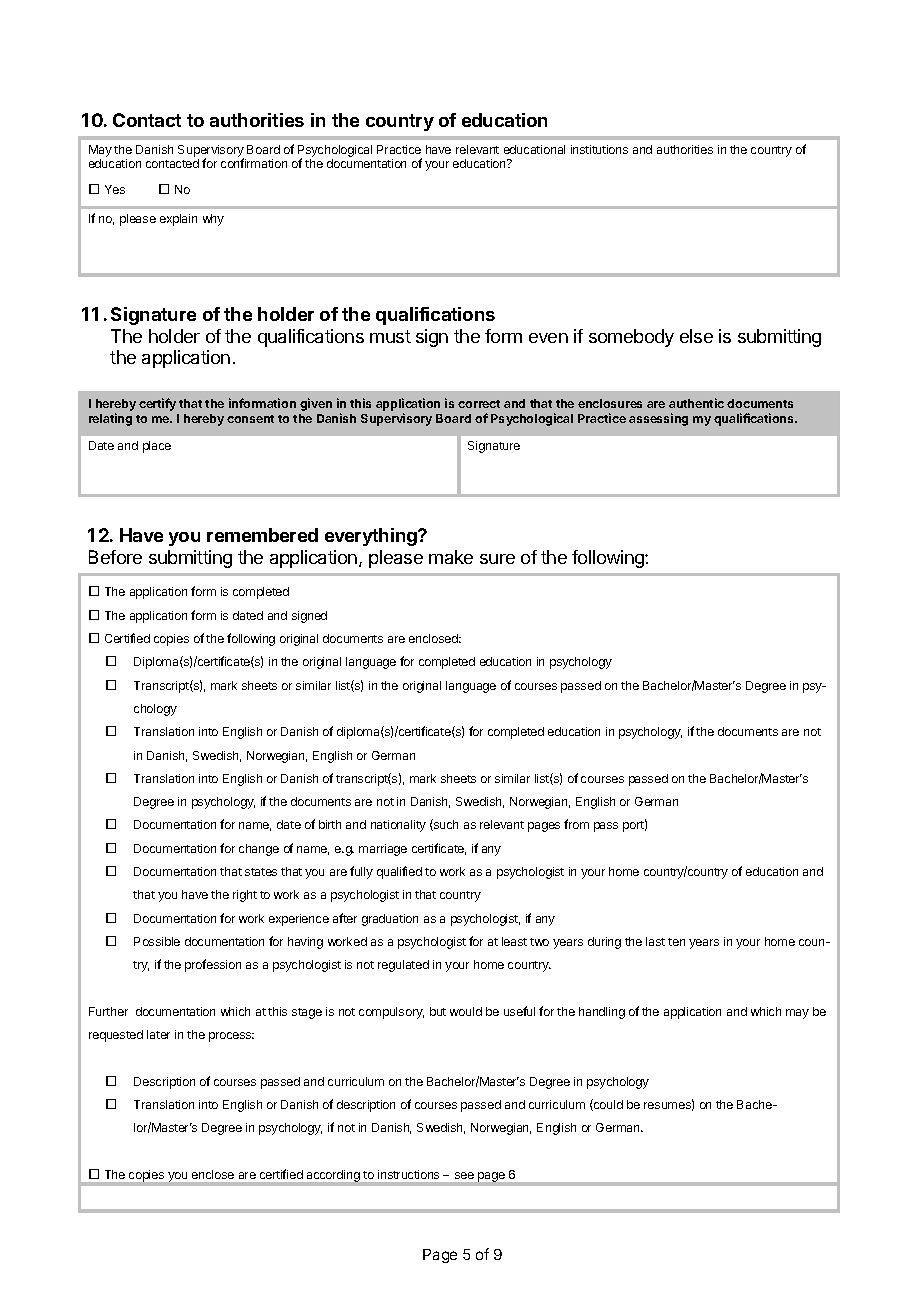  What do you see at coordinates (157, 941) in the screenshot?
I see `Possible` at bounding box center [157, 941].
